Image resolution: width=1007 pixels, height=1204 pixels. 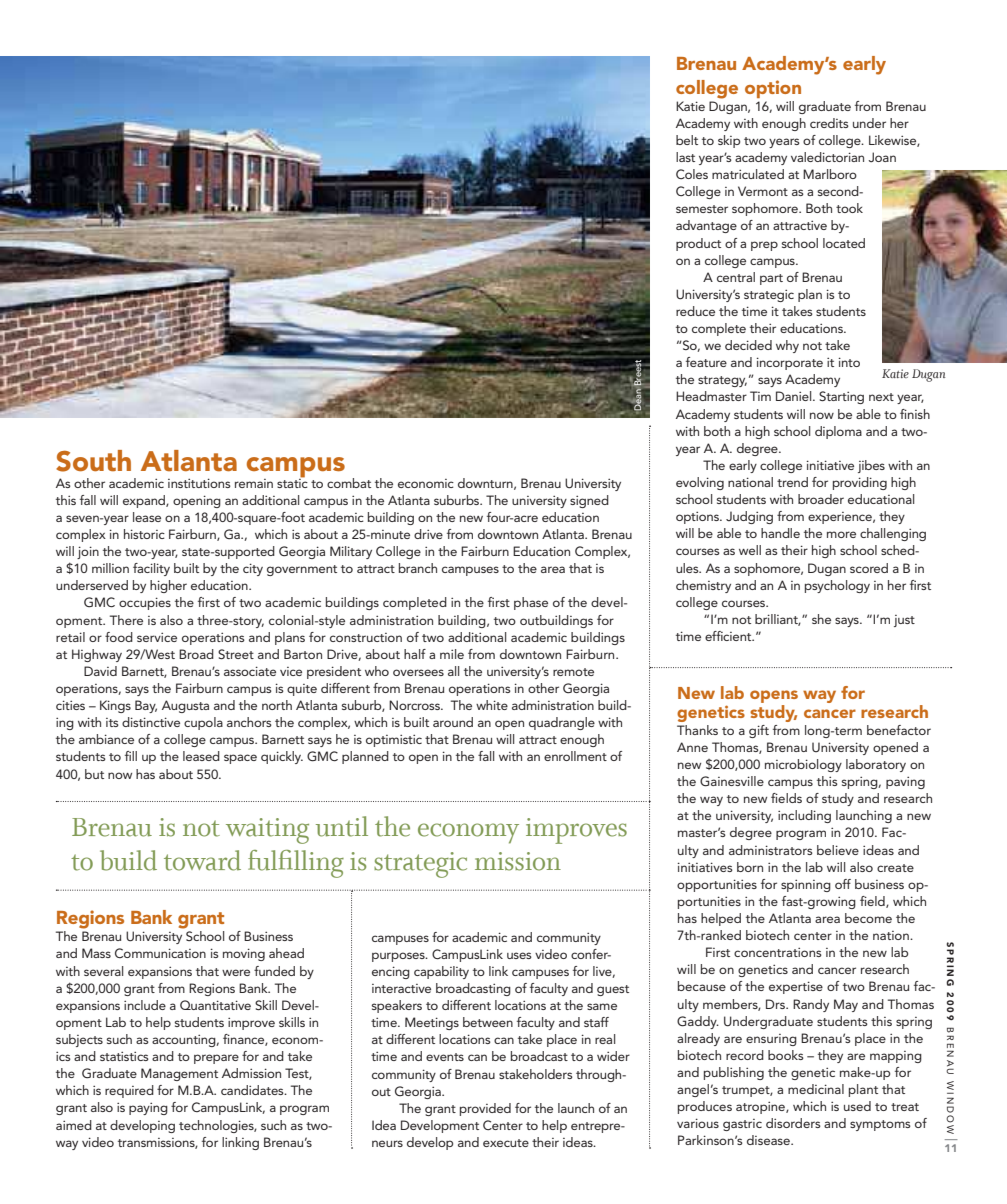 I want to click on fill, so click(x=131, y=756).
